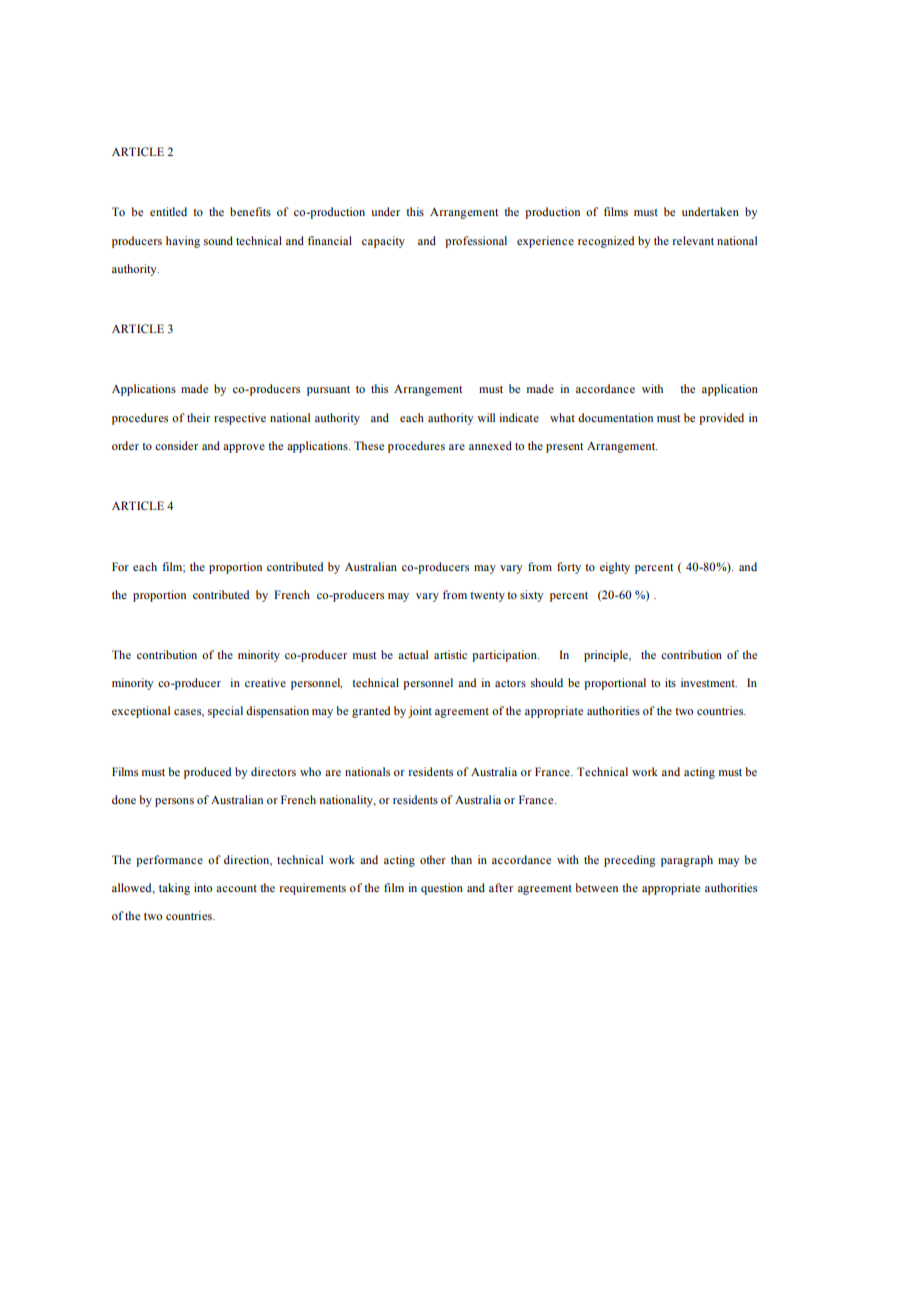  I want to click on twenty, so click(487, 597).
